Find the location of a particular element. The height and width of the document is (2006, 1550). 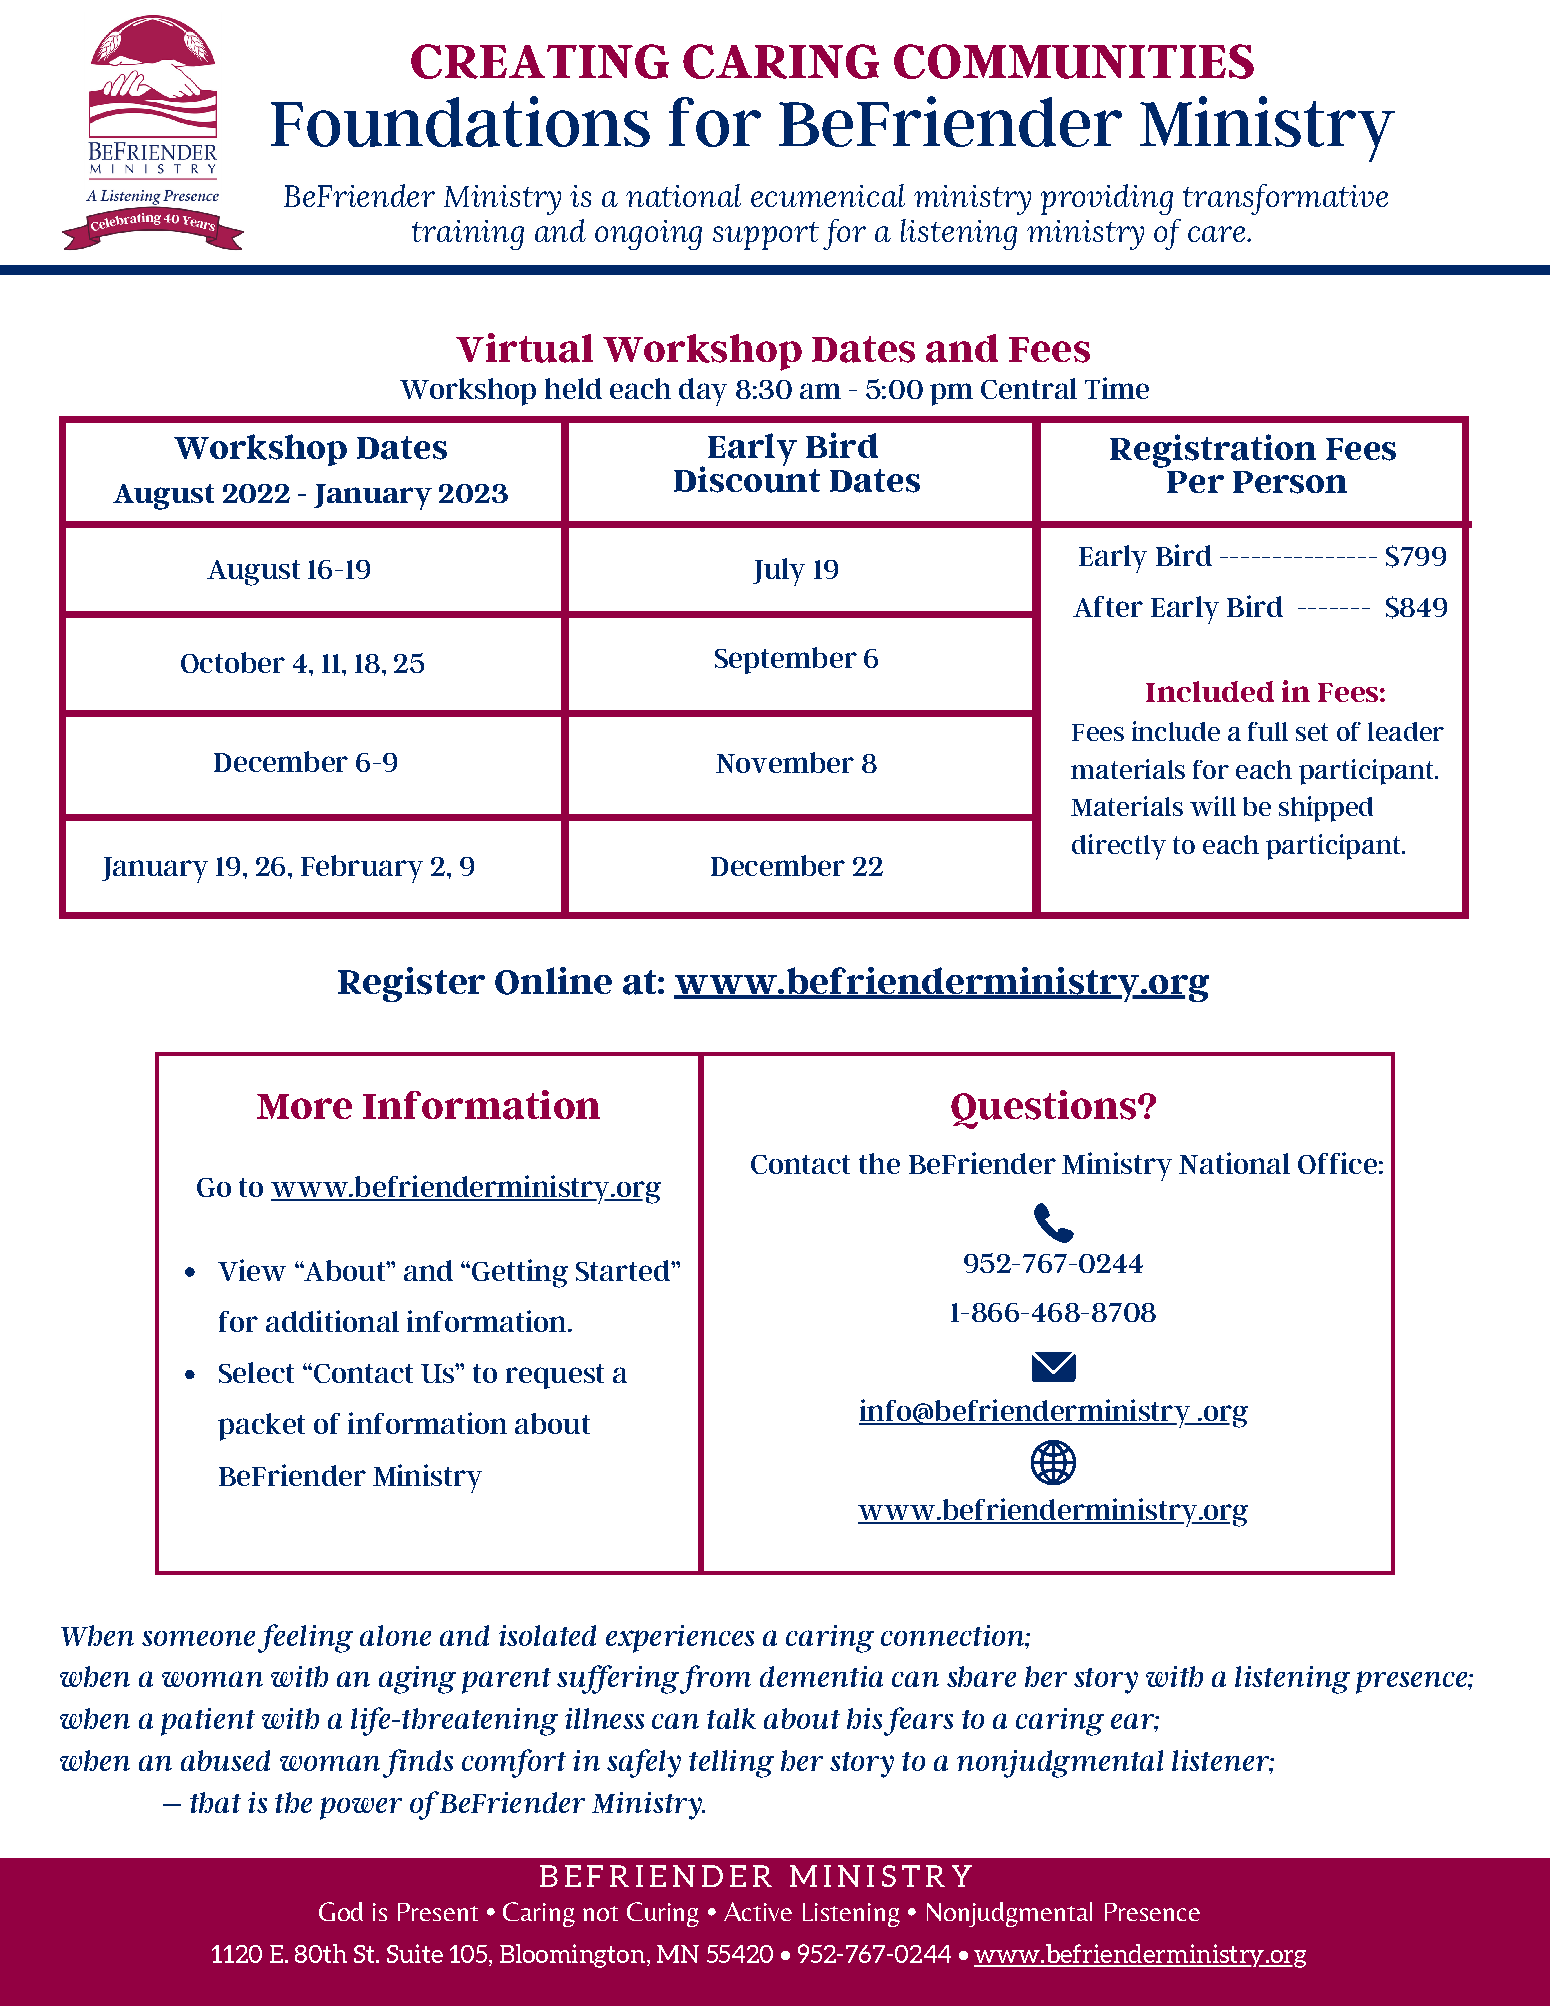

Foundations is located at coordinates (460, 121).
